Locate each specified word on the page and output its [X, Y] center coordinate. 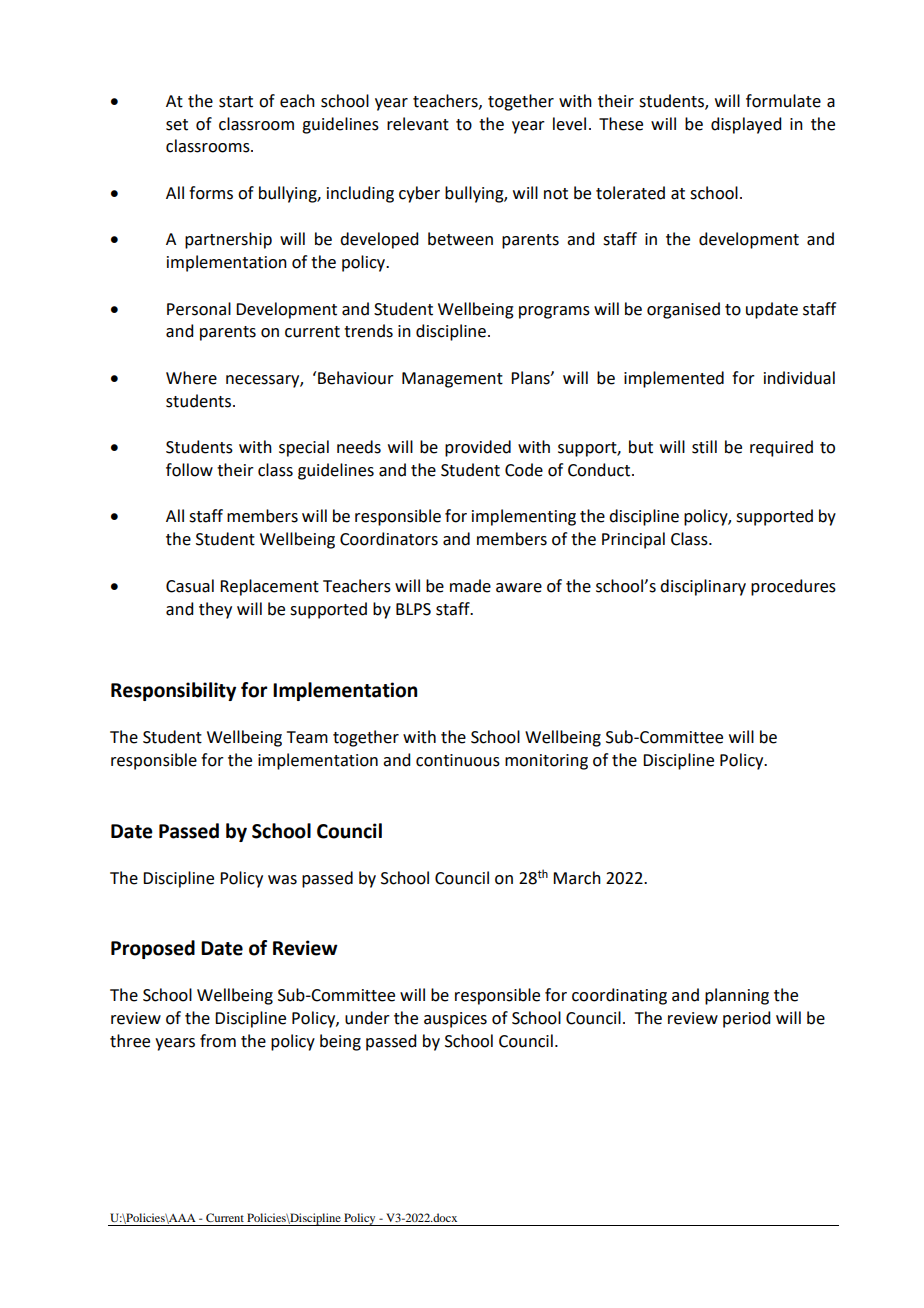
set [177, 125]
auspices [455, 1020]
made [470, 586]
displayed [746, 125]
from [218, 1041]
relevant [418, 124]
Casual [190, 586]
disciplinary [703, 587]
